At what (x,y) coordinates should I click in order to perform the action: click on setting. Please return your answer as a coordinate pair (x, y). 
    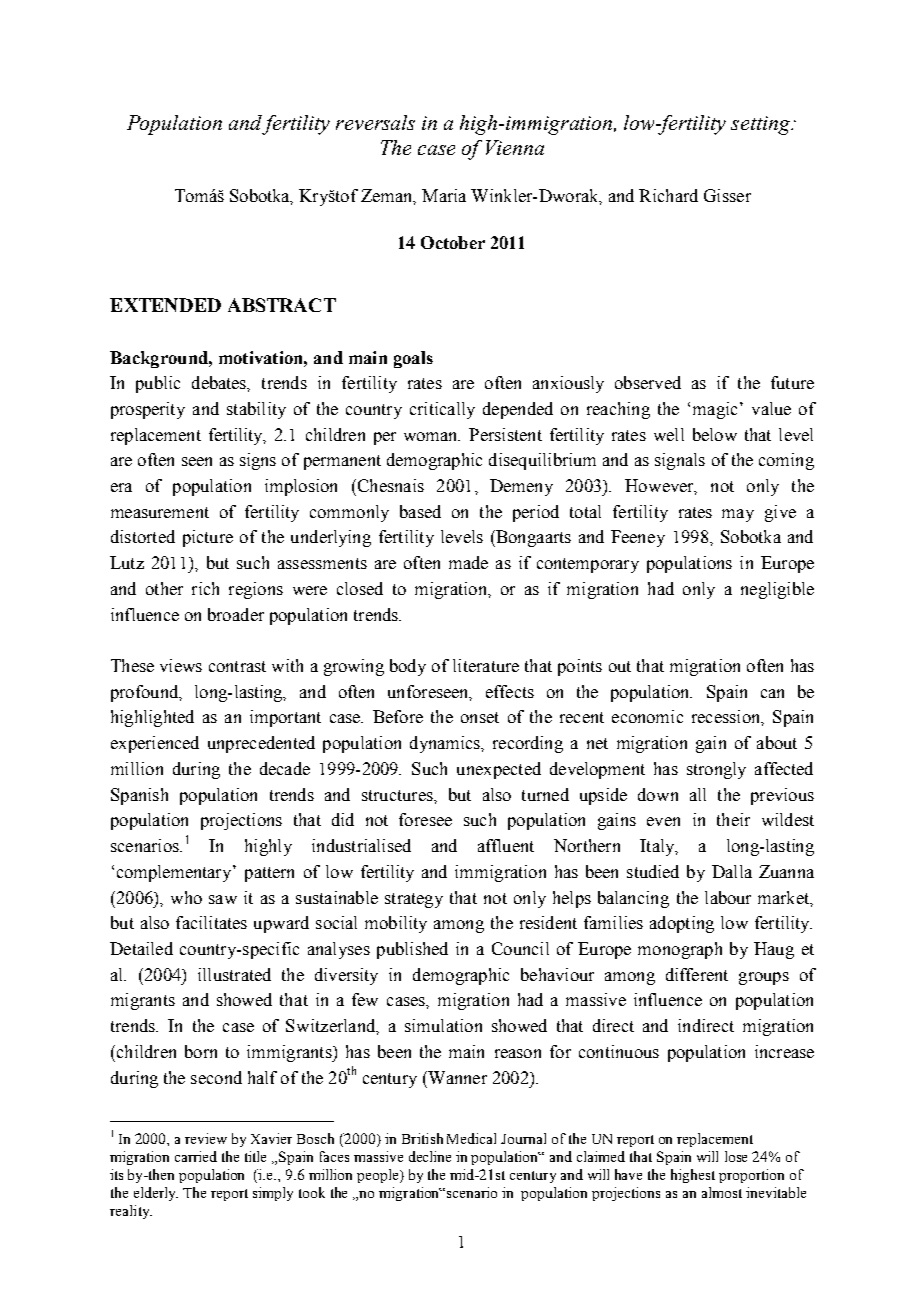
    Looking at the image, I should click on (762, 125).
